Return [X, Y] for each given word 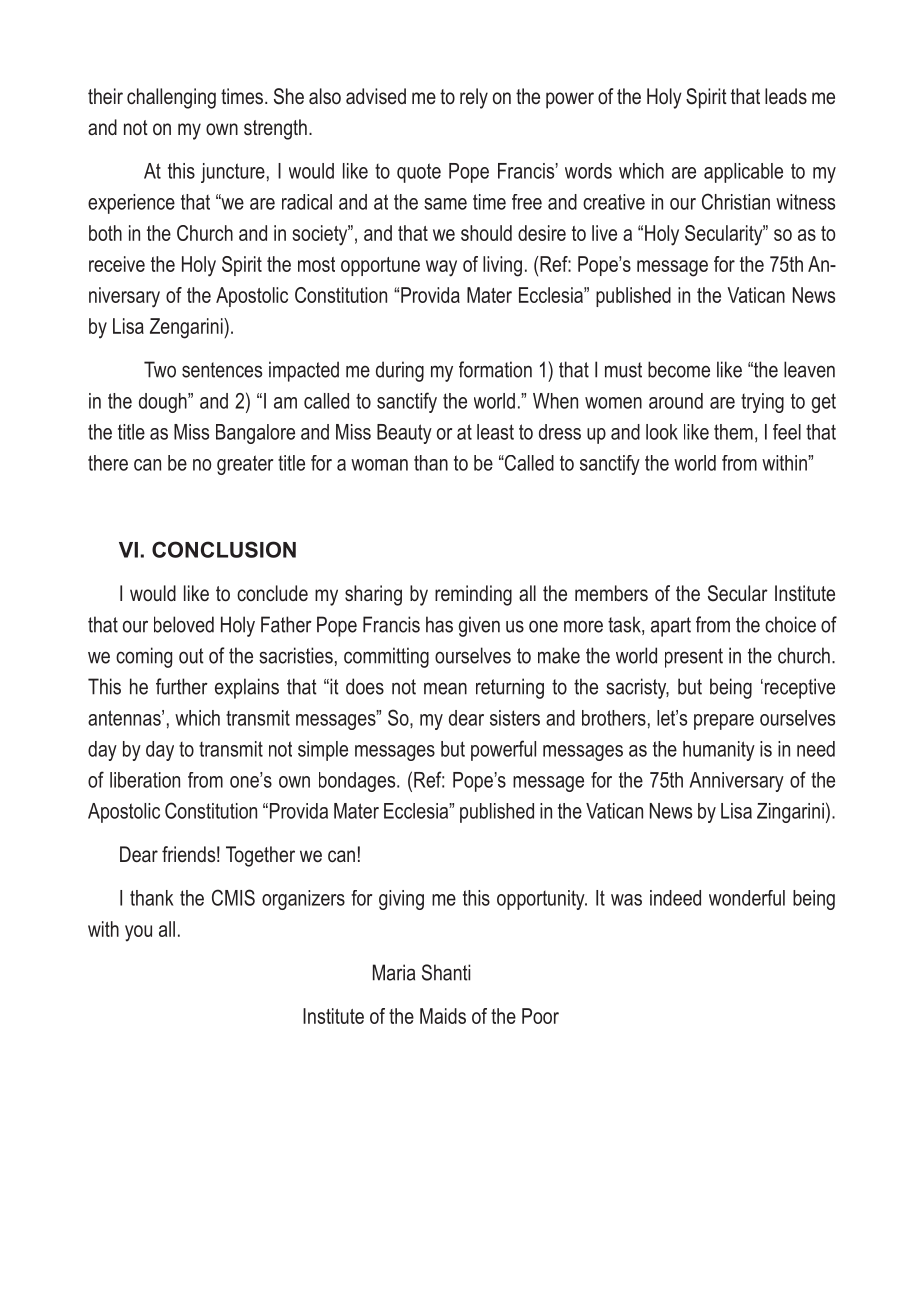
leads [786, 96]
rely [474, 98]
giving [401, 900]
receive [117, 264]
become [679, 369]
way [441, 268]
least [495, 432]
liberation [145, 780]
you [138, 933]
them [733, 432]
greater [245, 465]
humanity [719, 751]
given [479, 626]
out [191, 656]
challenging [171, 98]
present [694, 658]
